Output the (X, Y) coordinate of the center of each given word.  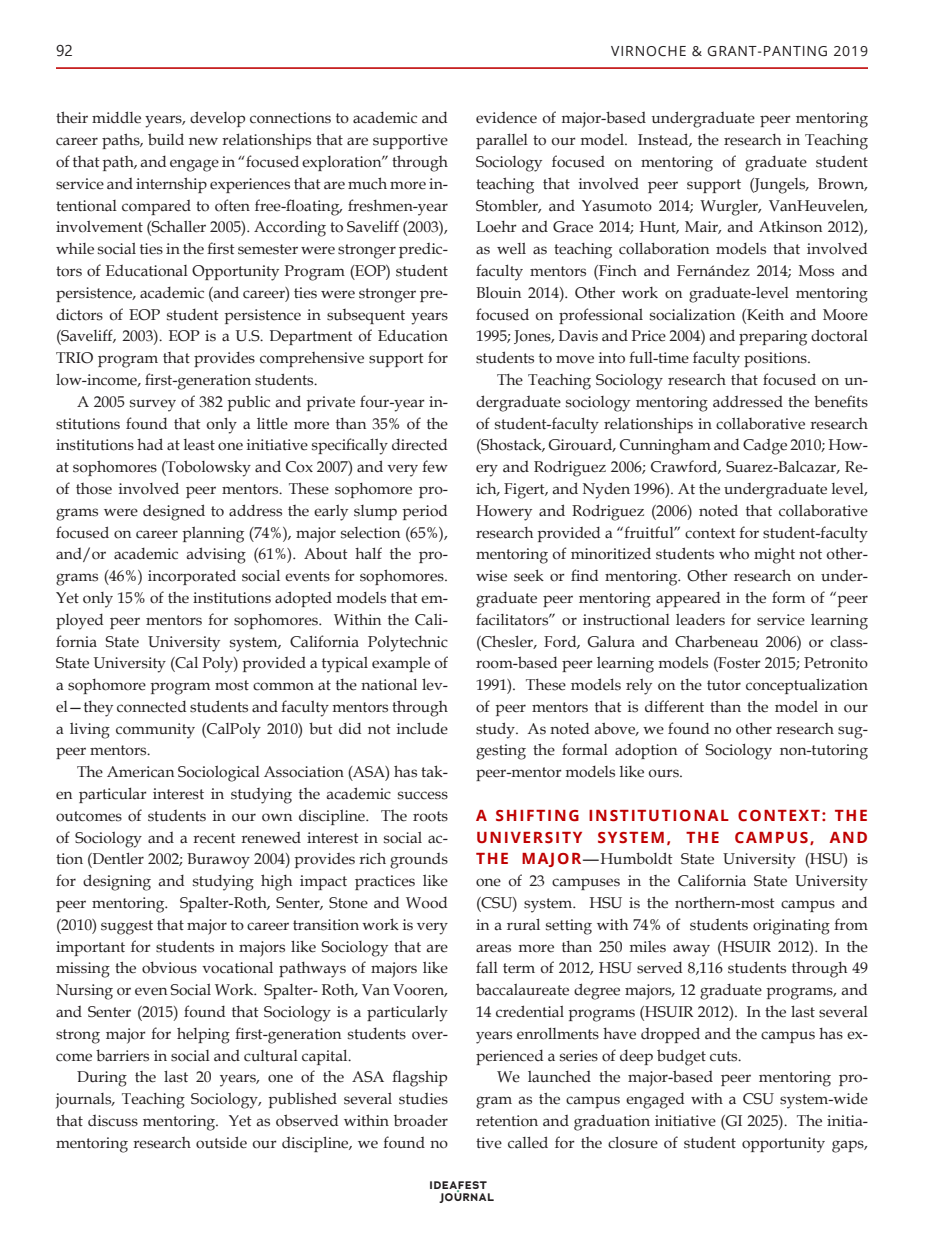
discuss (113, 1121)
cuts (725, 1056)
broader (421, 1121)
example (401, 664)
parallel (502, 141)
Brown (842, 184)
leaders (700, 619)
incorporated (192, 577)
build (166, 139)
